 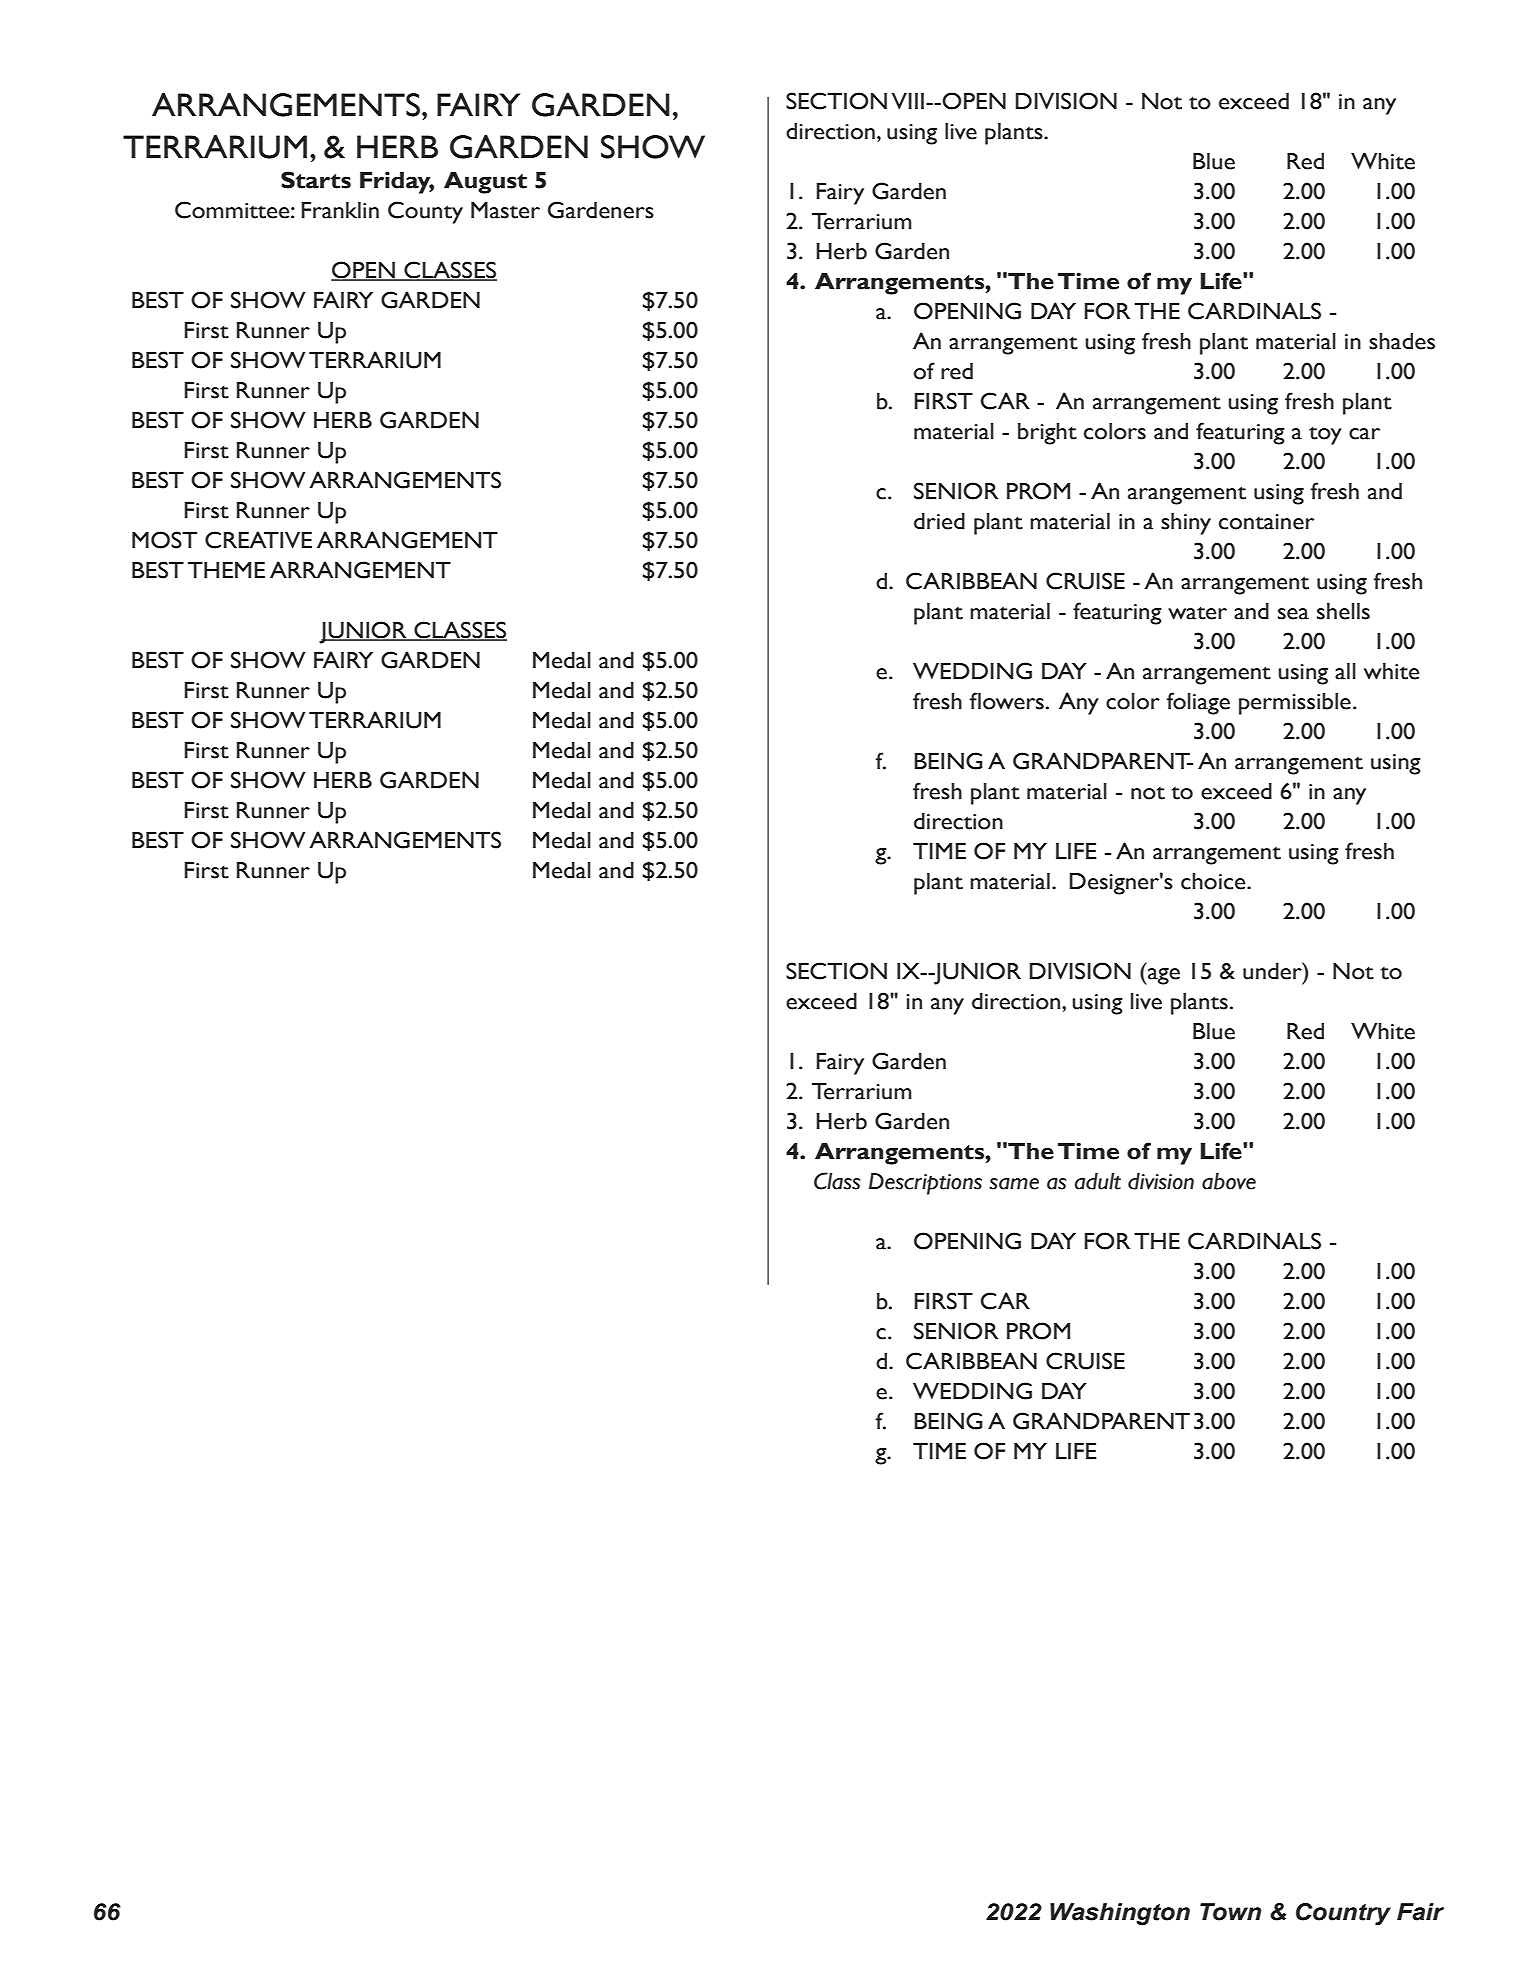 What do you see at coordinates (1343, 1914) in the screenshot?
I see `Country` at bounding box center [1343, 1914].
